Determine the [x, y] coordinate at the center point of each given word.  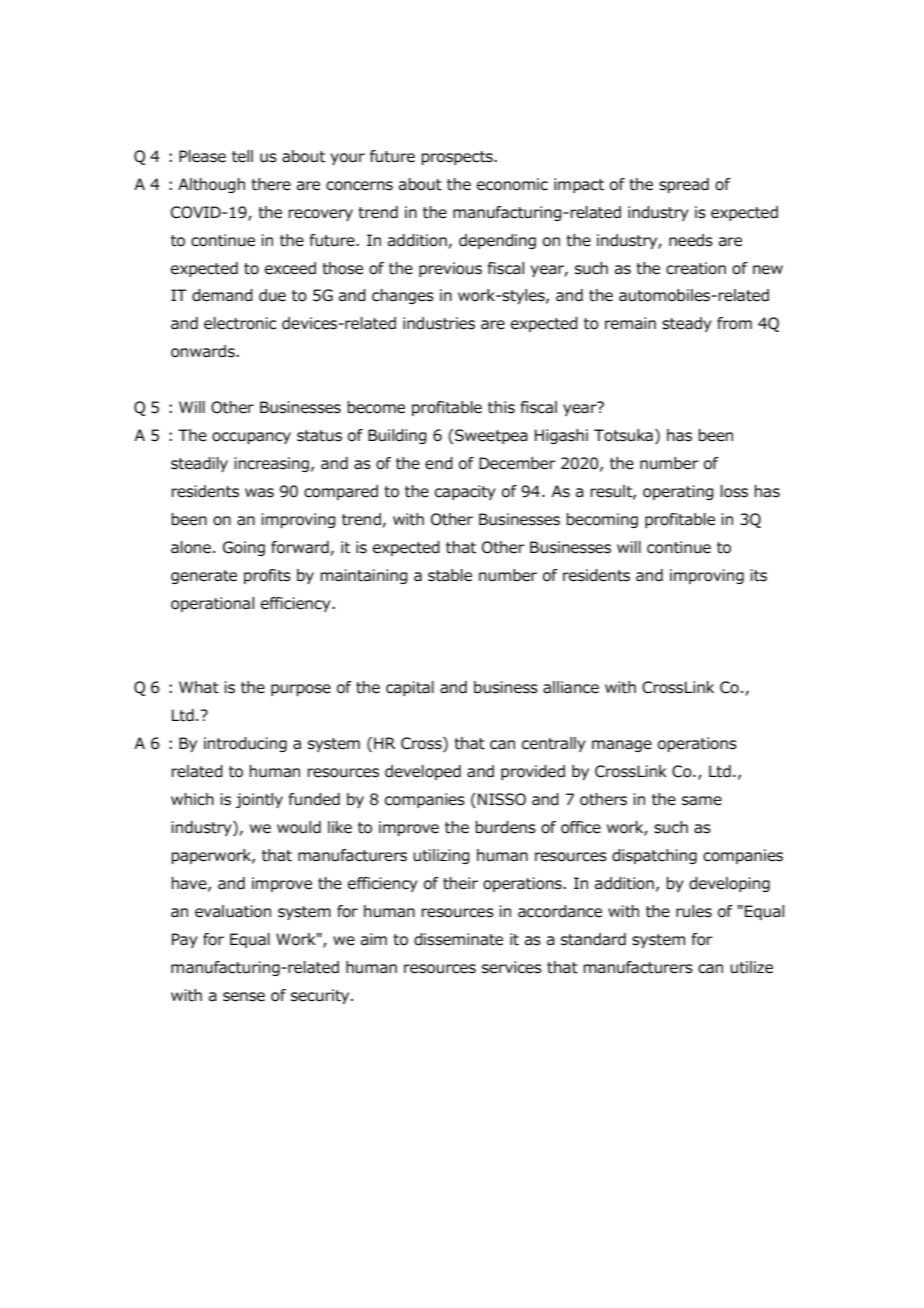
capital [410, 688]
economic [512, 184]
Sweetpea [491, 436]
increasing [271, 464]
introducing [245, 744]
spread [684, 185]
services [512, 967]
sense [244, 997]
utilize [751, 967]
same [702, 801]
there [271, 184]
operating [678, 492]
